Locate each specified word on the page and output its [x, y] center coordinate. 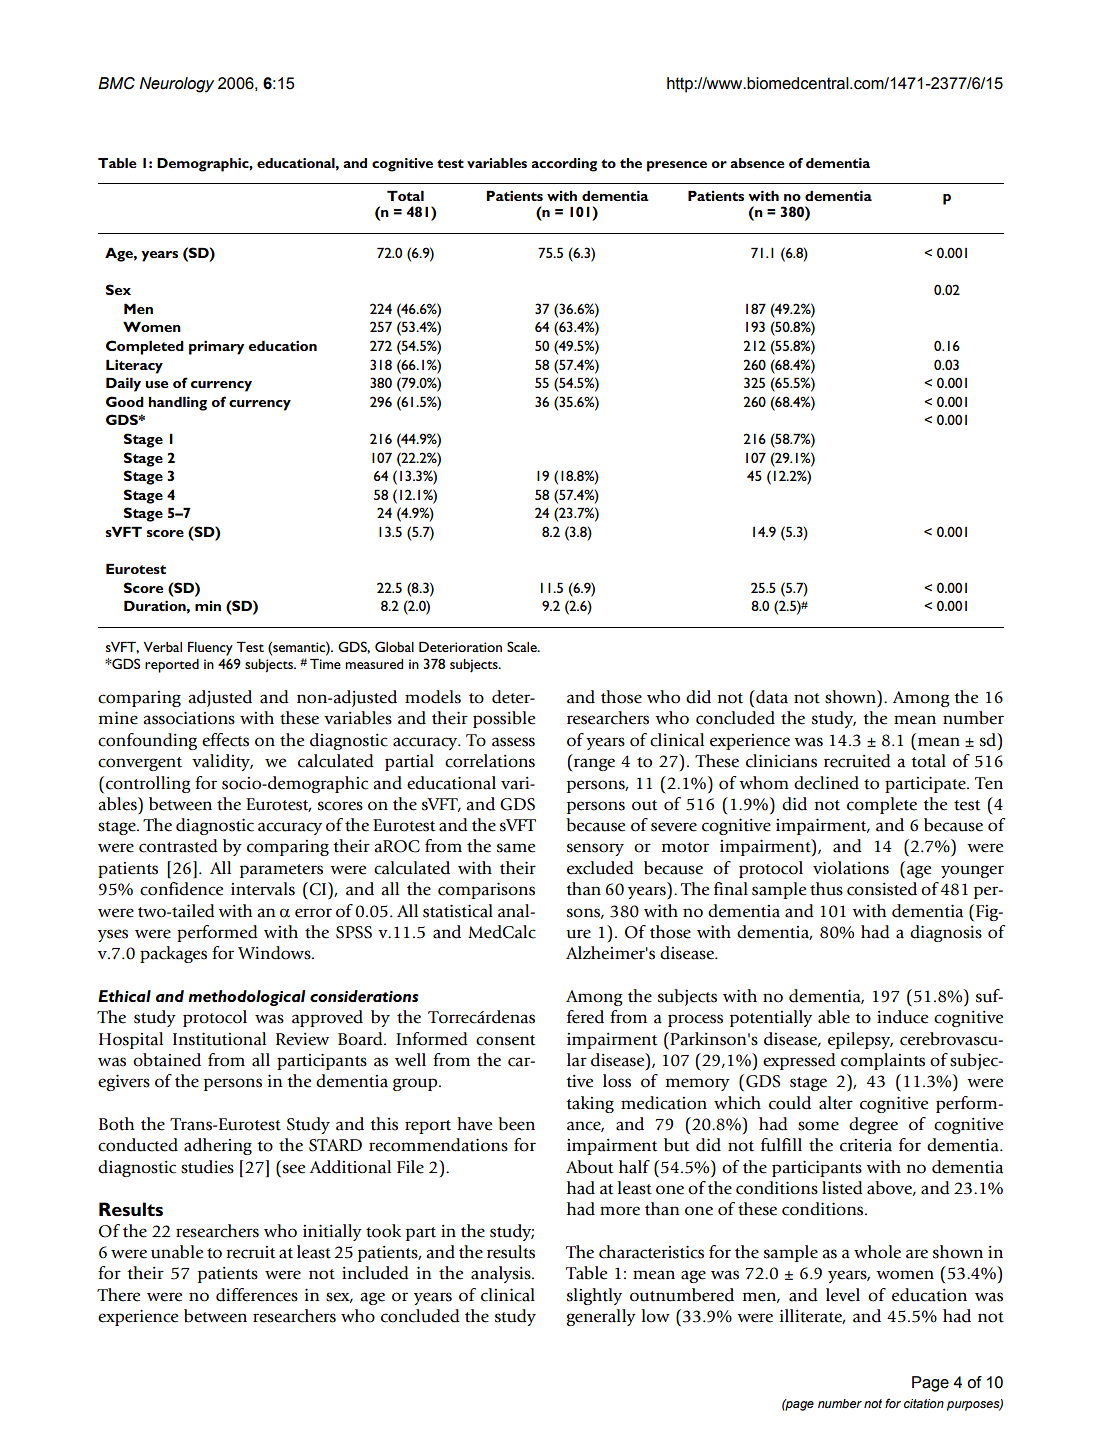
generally [601, 1317]
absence [757, 163]
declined [826, 783]
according [564, 165]
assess [513, 742]
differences [257, 1295]
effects [225, 740]
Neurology [176, 85]
